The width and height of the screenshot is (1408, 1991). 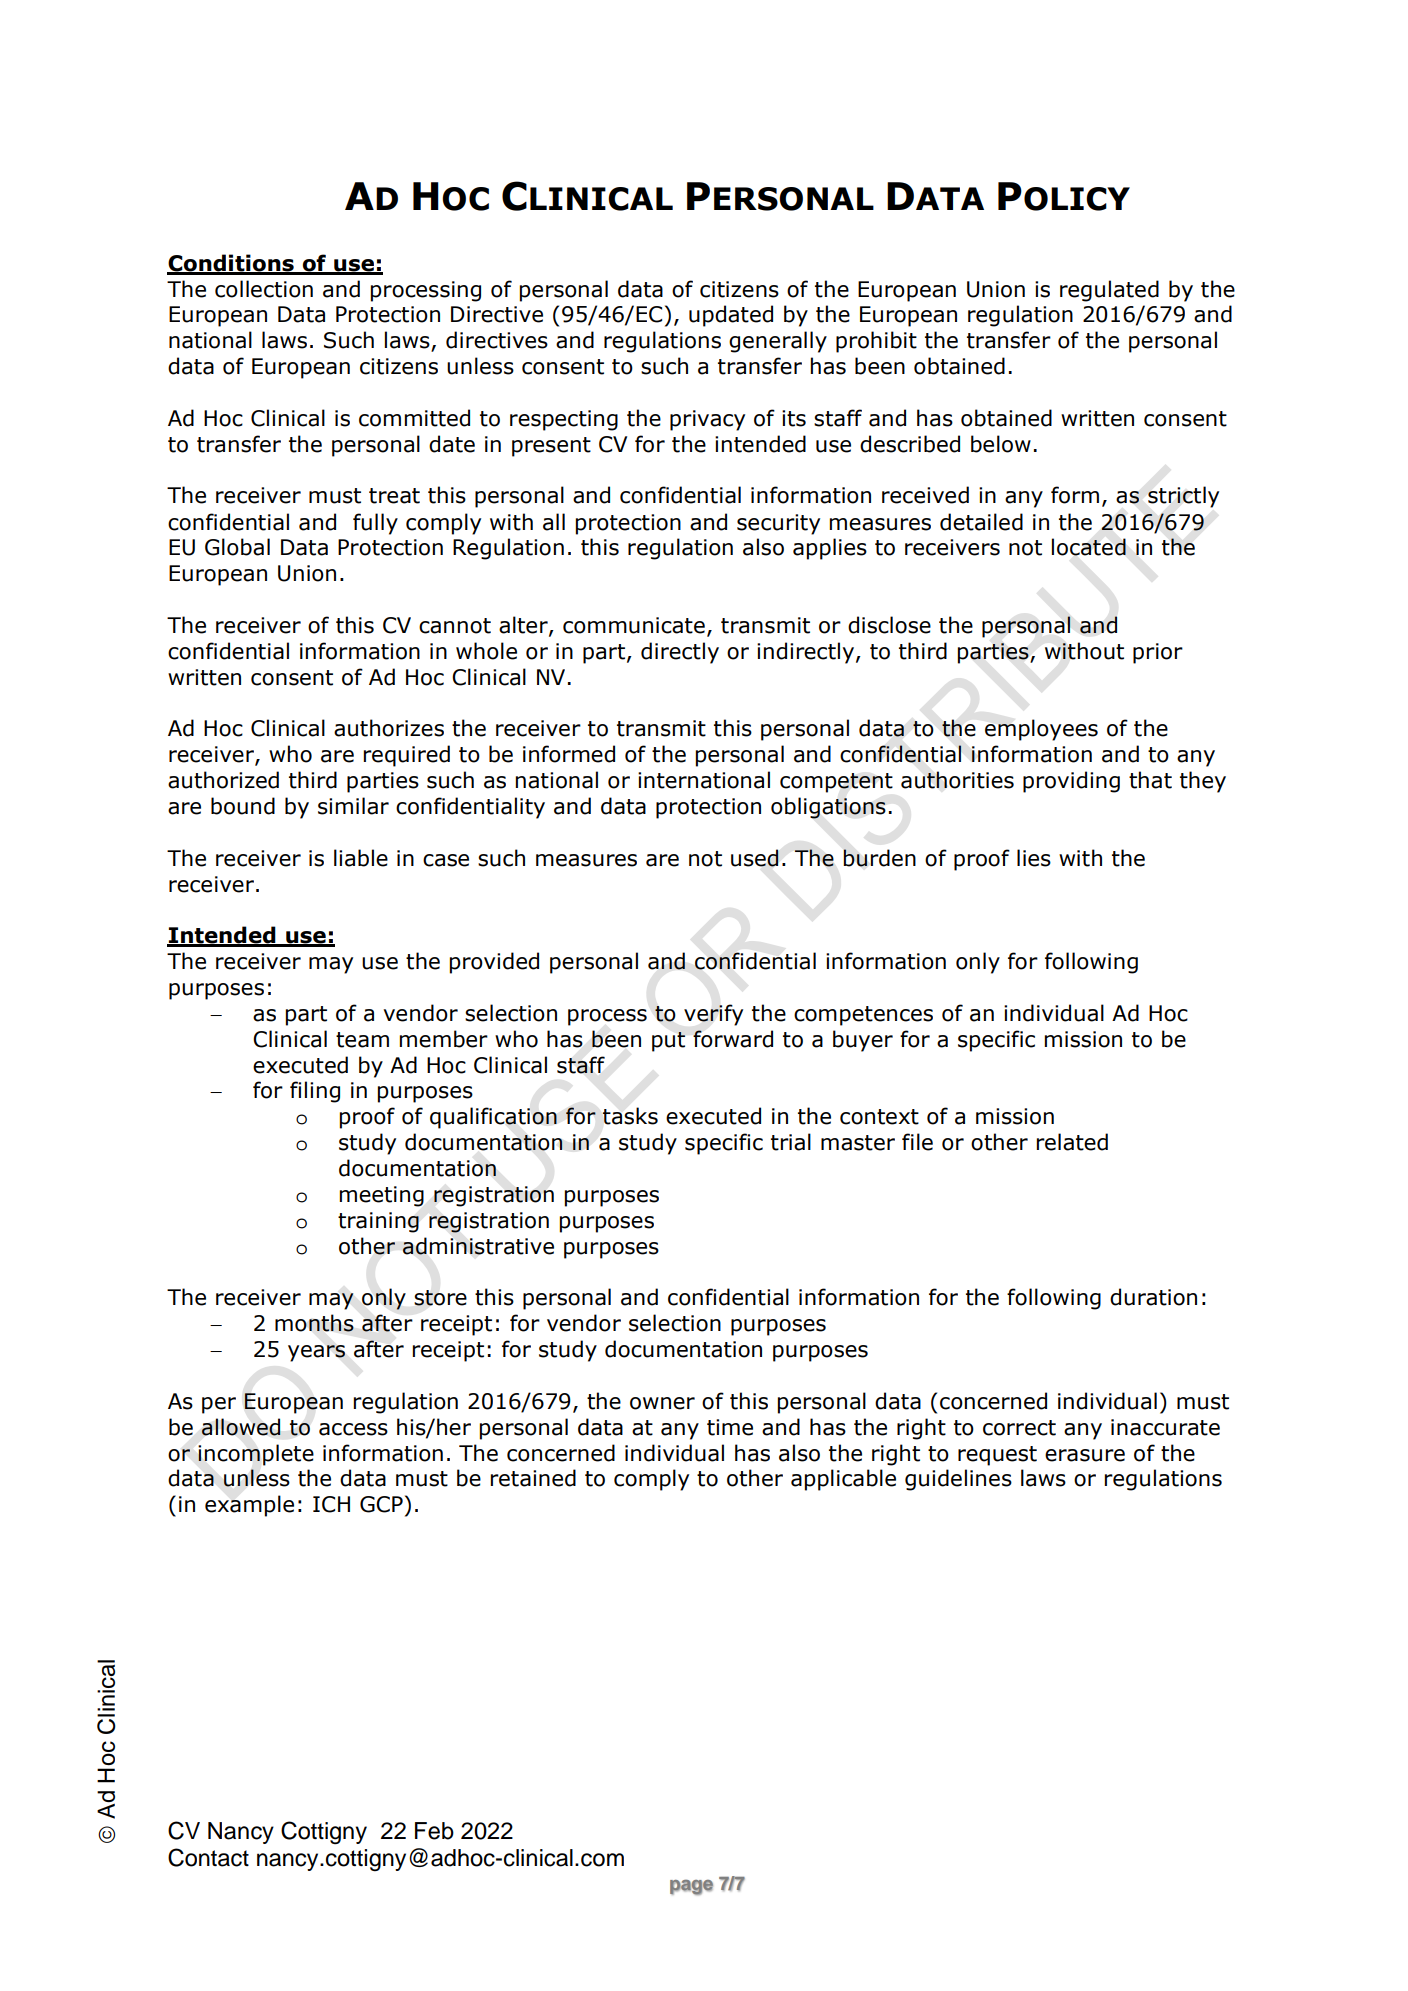 What do you see at coordinates (353, 806) in the screenshot?
I see `similar` at bounding box center [353, 806].
